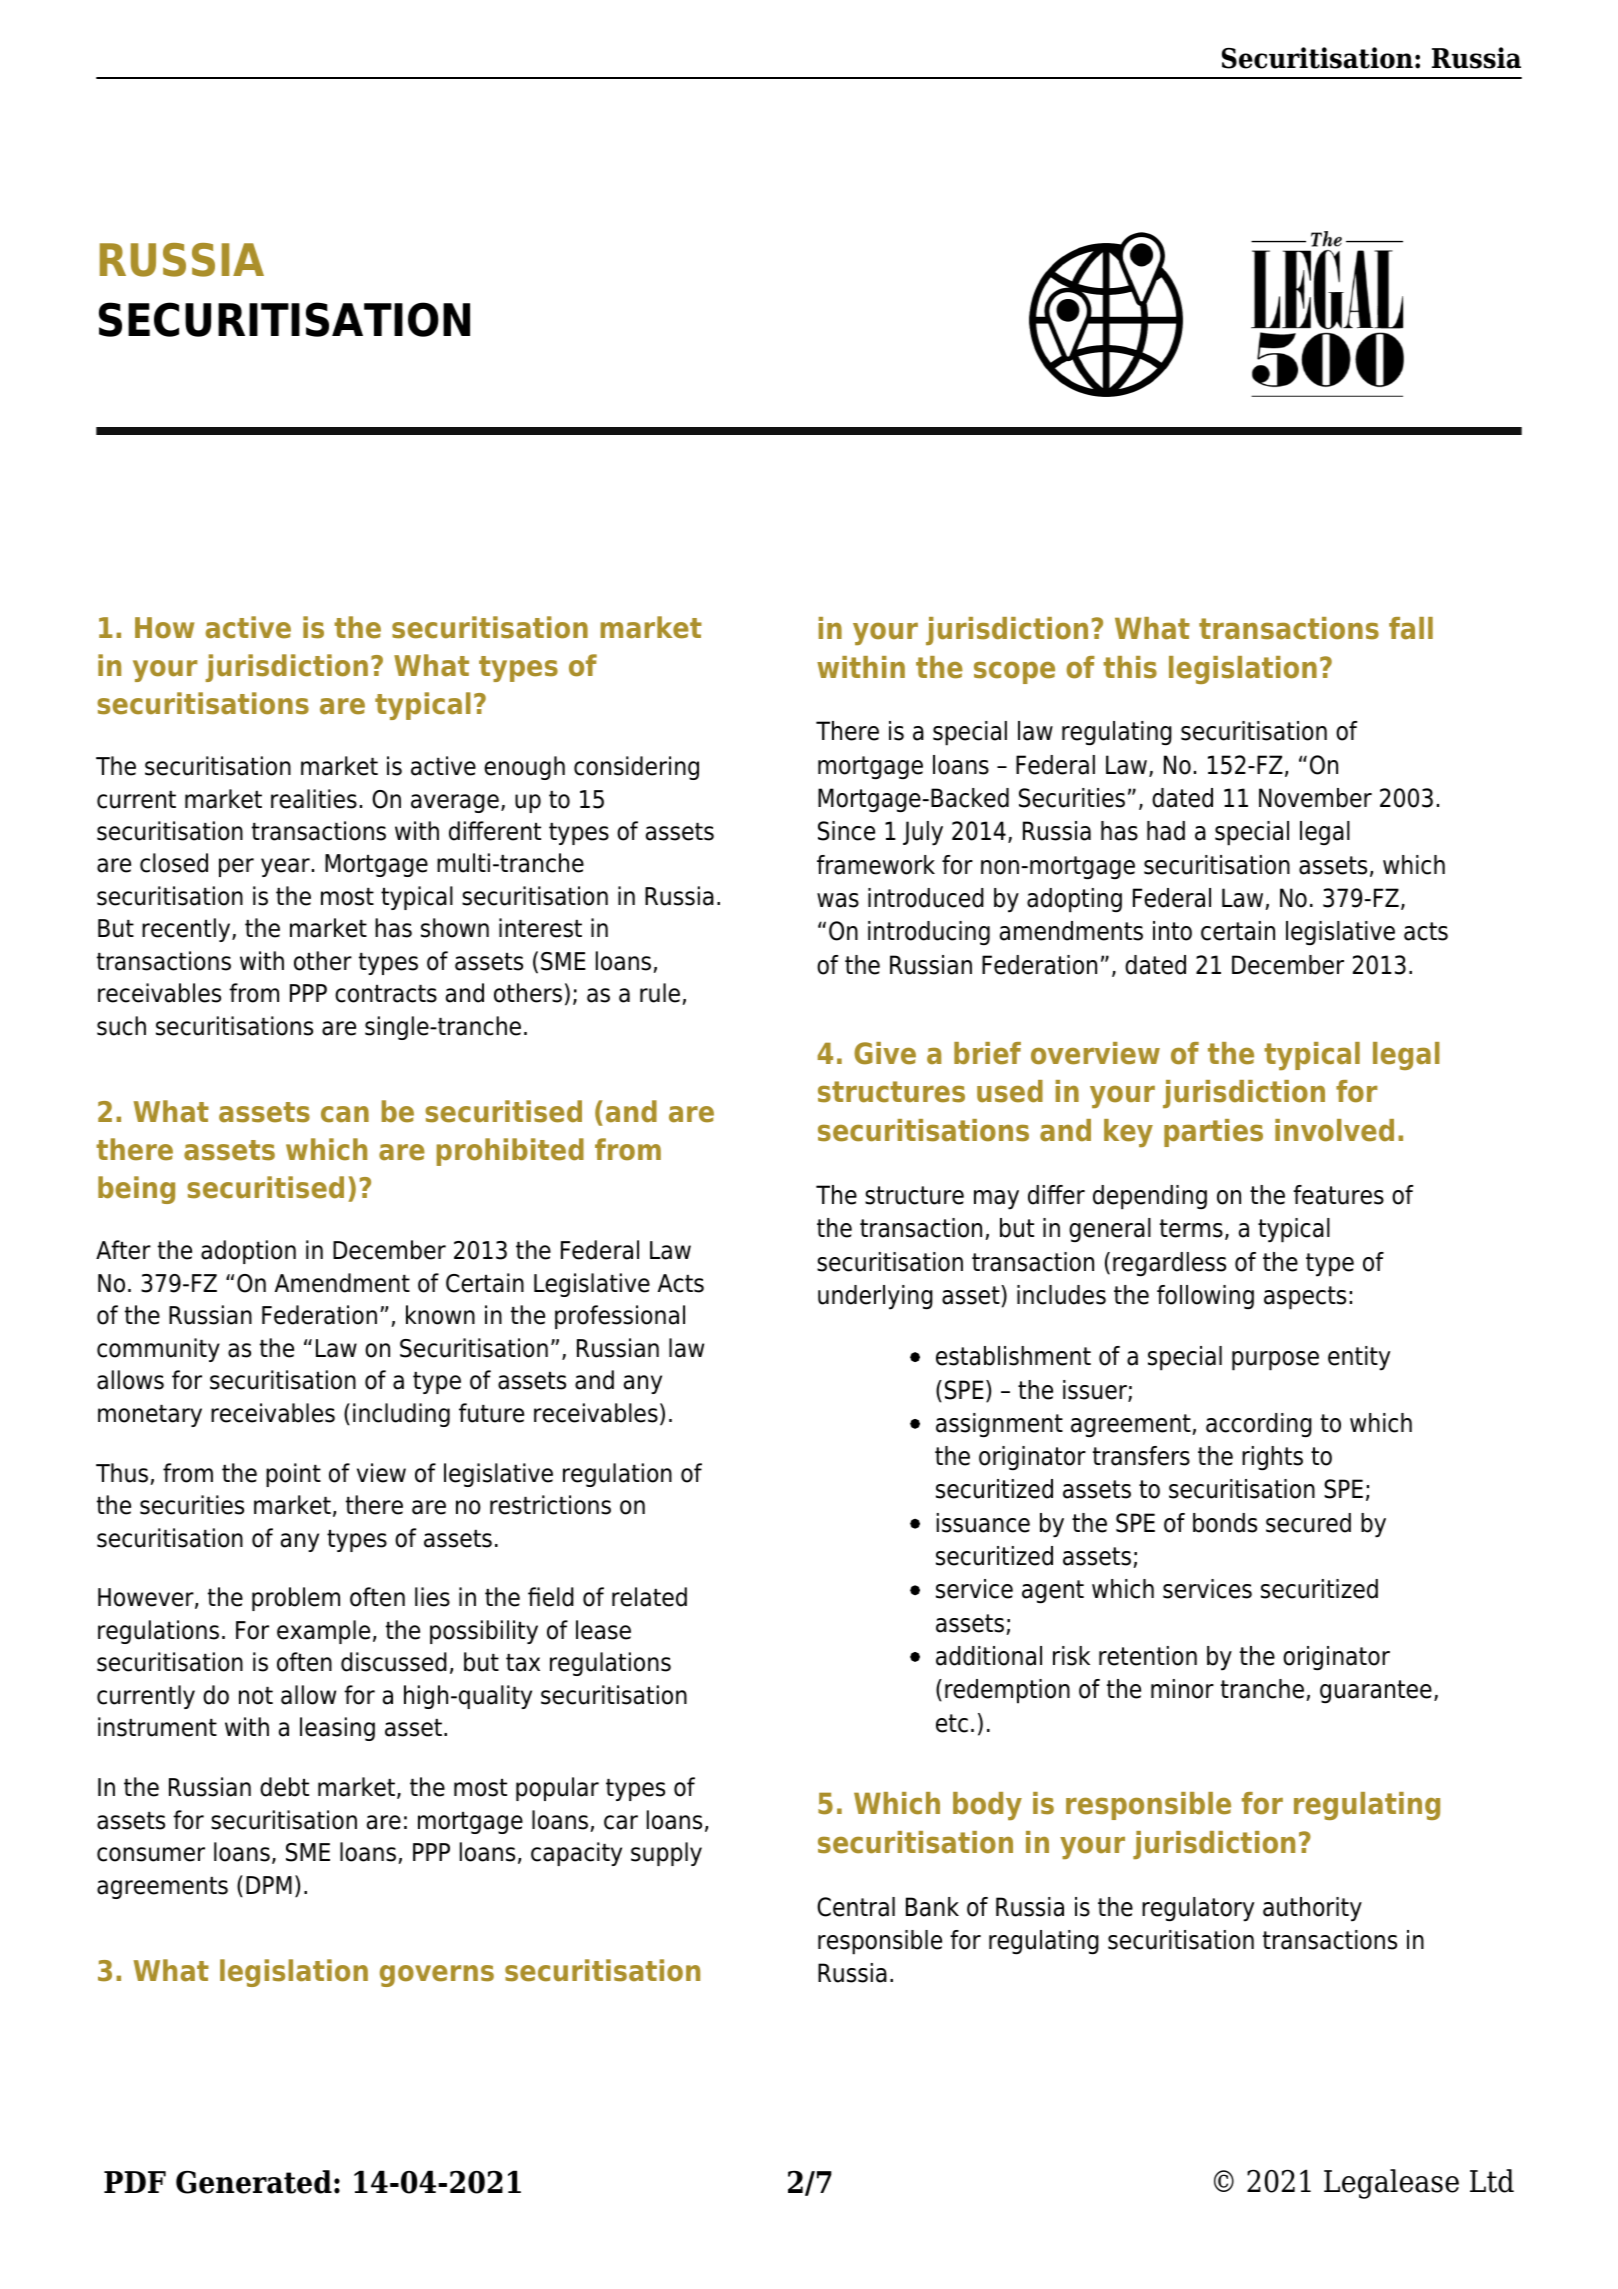 Image resolution: width=1618 pixels, height=2289 pixels. I want to click on involved, so click(1334, 1130).
